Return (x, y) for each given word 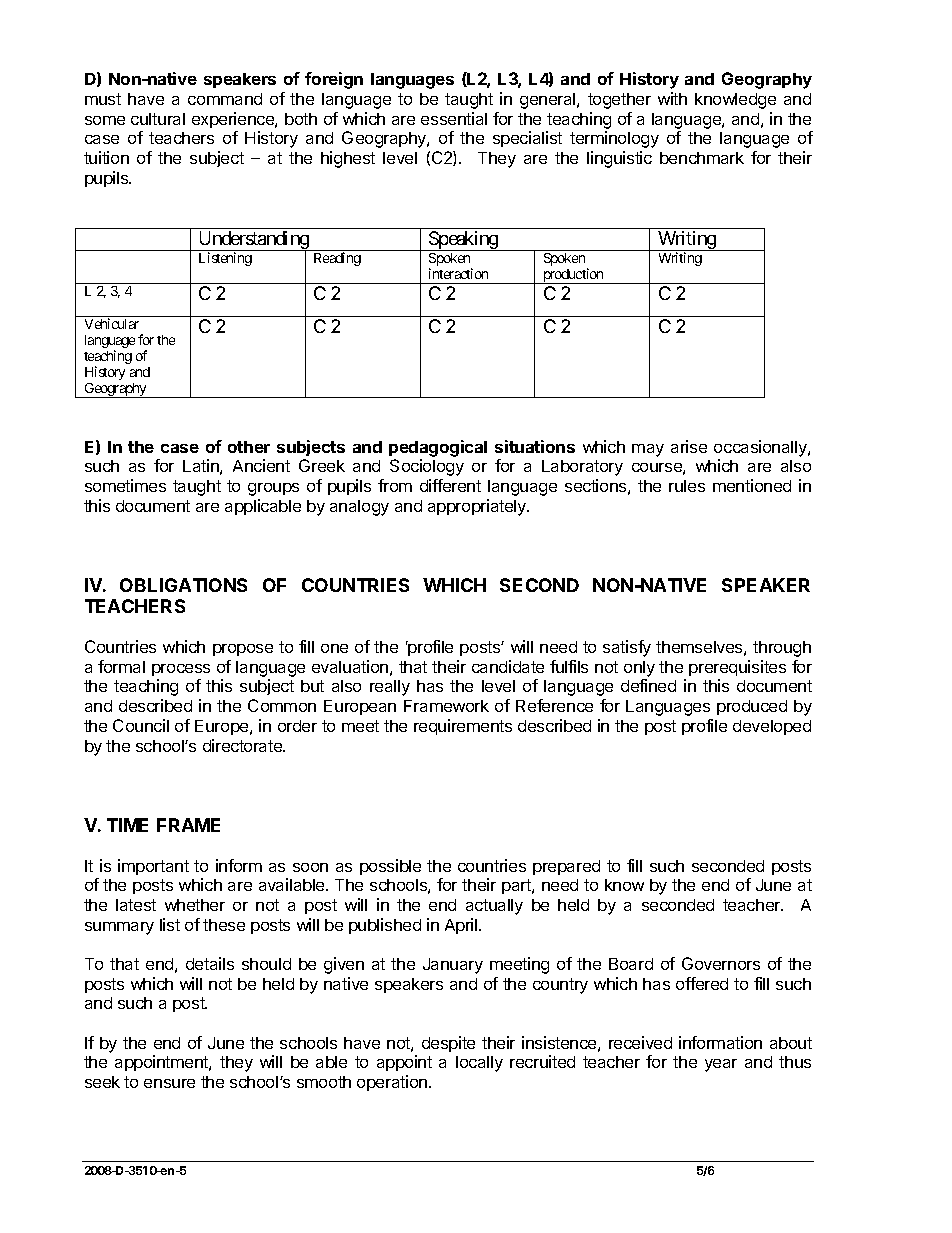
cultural (158, 119)
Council (141, 725)
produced (752, 707)
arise (689, 446)
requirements (463, 727)
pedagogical (438, 448)
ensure (169, 1083)
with (672, 98)
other (249, 447)
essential (454, 118)
